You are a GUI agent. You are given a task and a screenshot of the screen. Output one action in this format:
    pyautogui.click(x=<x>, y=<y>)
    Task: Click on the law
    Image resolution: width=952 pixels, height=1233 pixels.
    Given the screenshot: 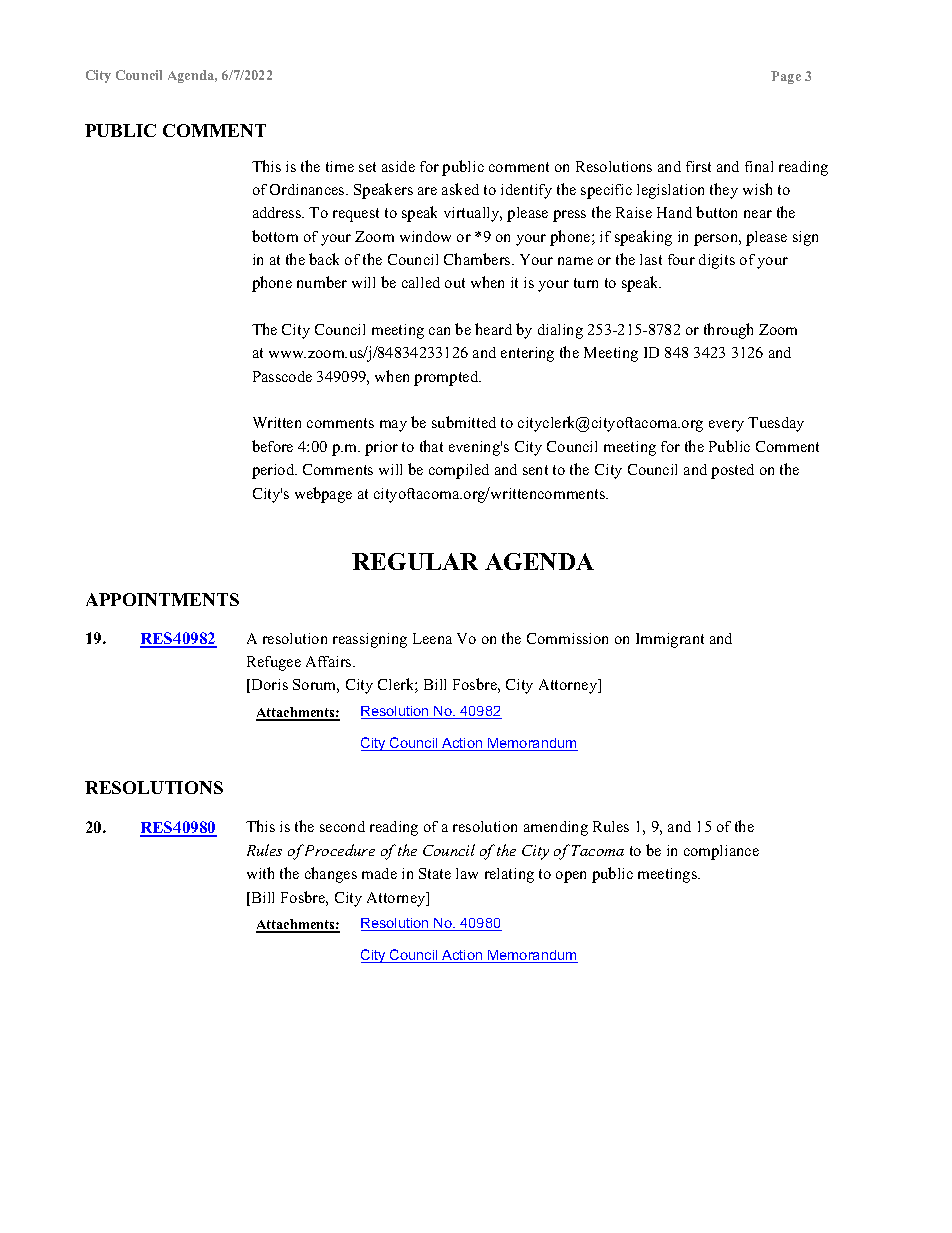 What is the action you would take?
    pyautogui.click(x=467, y=873)
